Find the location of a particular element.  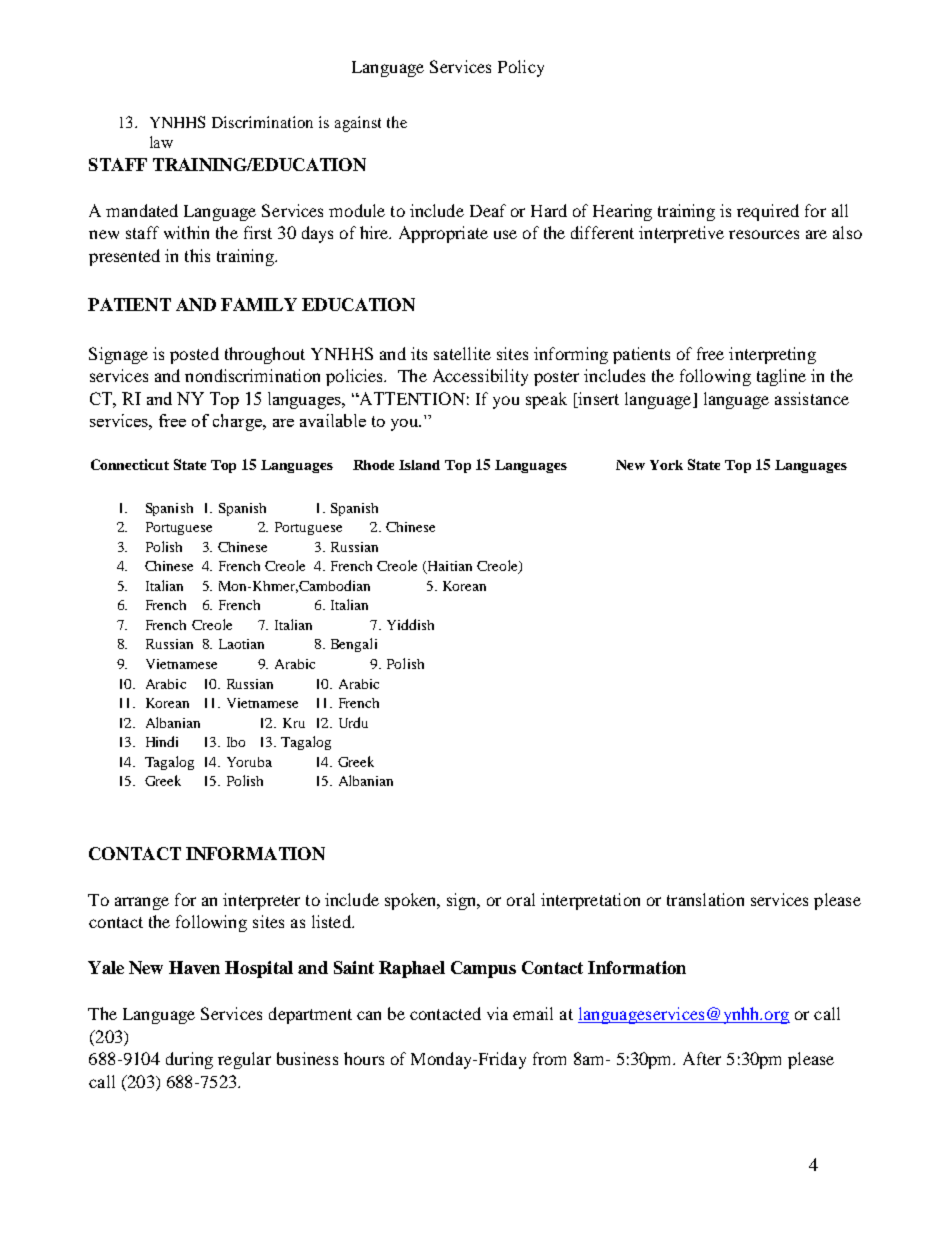

required is located at coordinates (768, 212).
